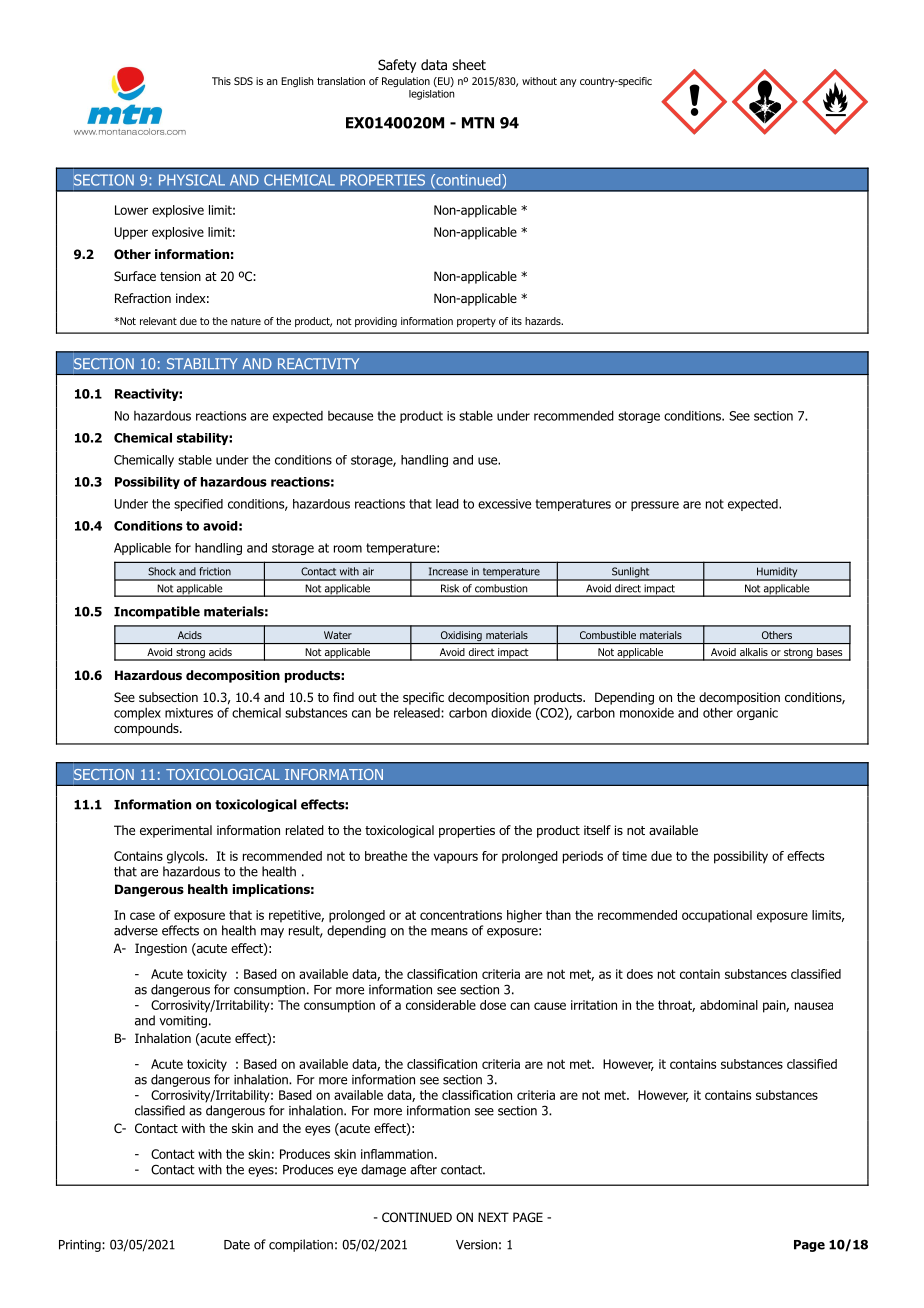  I want to click on adverse, so click(136, 930).
